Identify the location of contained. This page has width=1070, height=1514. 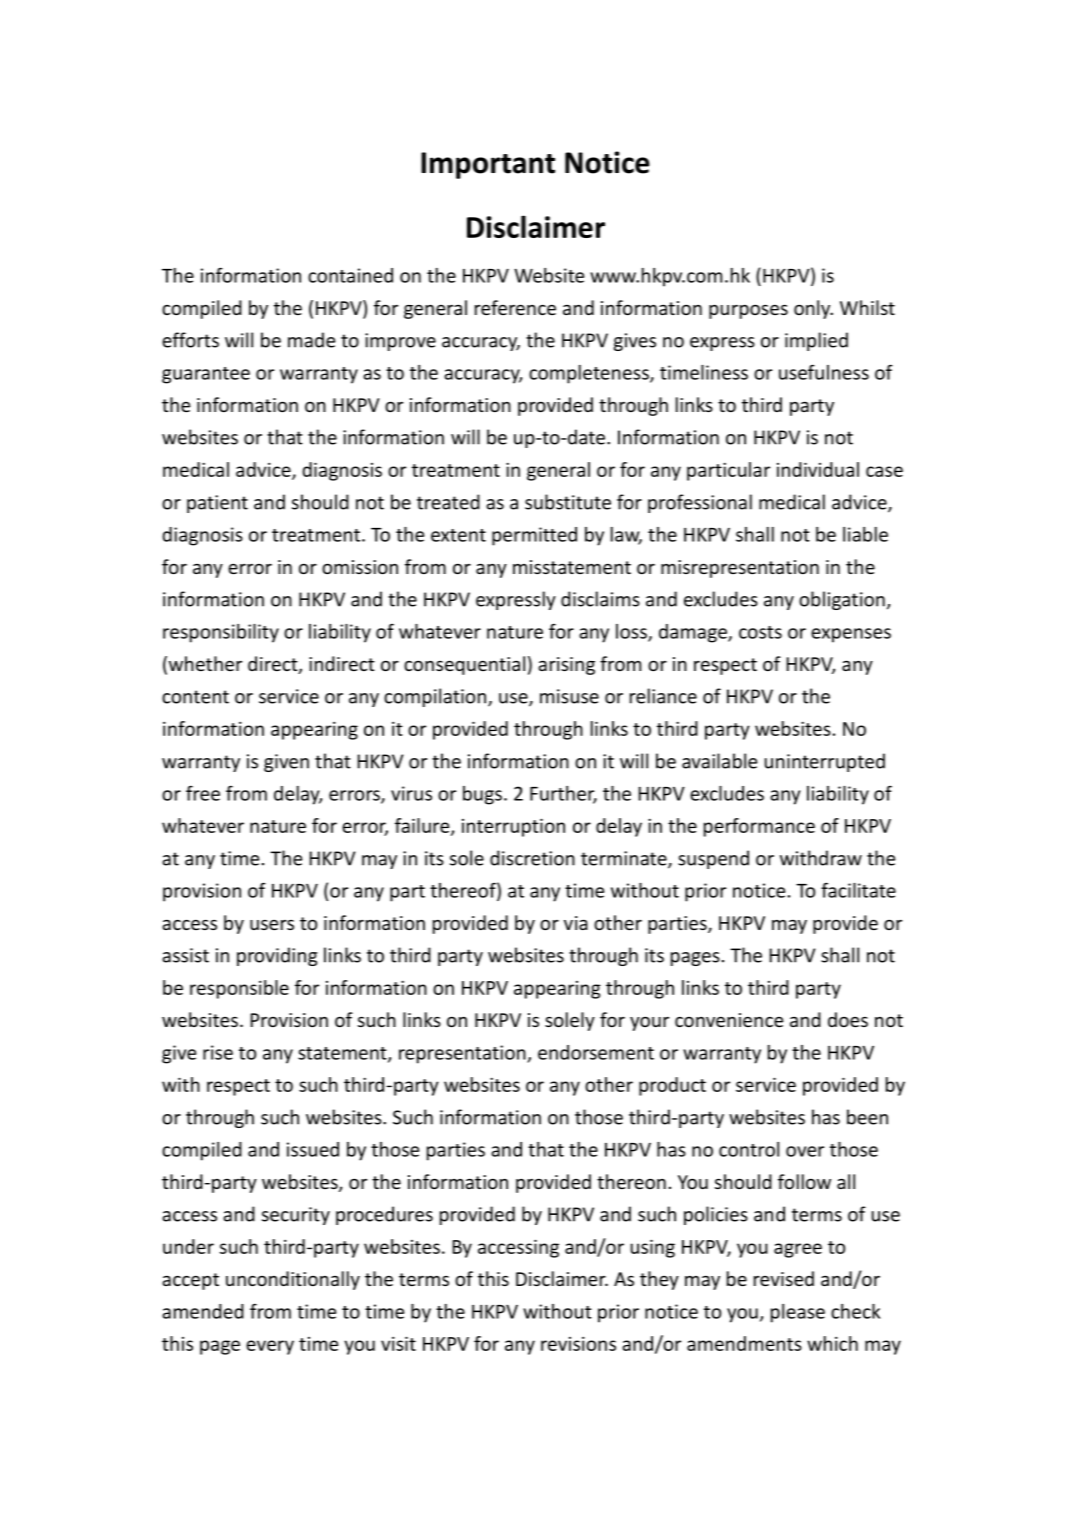
(350, 275).
